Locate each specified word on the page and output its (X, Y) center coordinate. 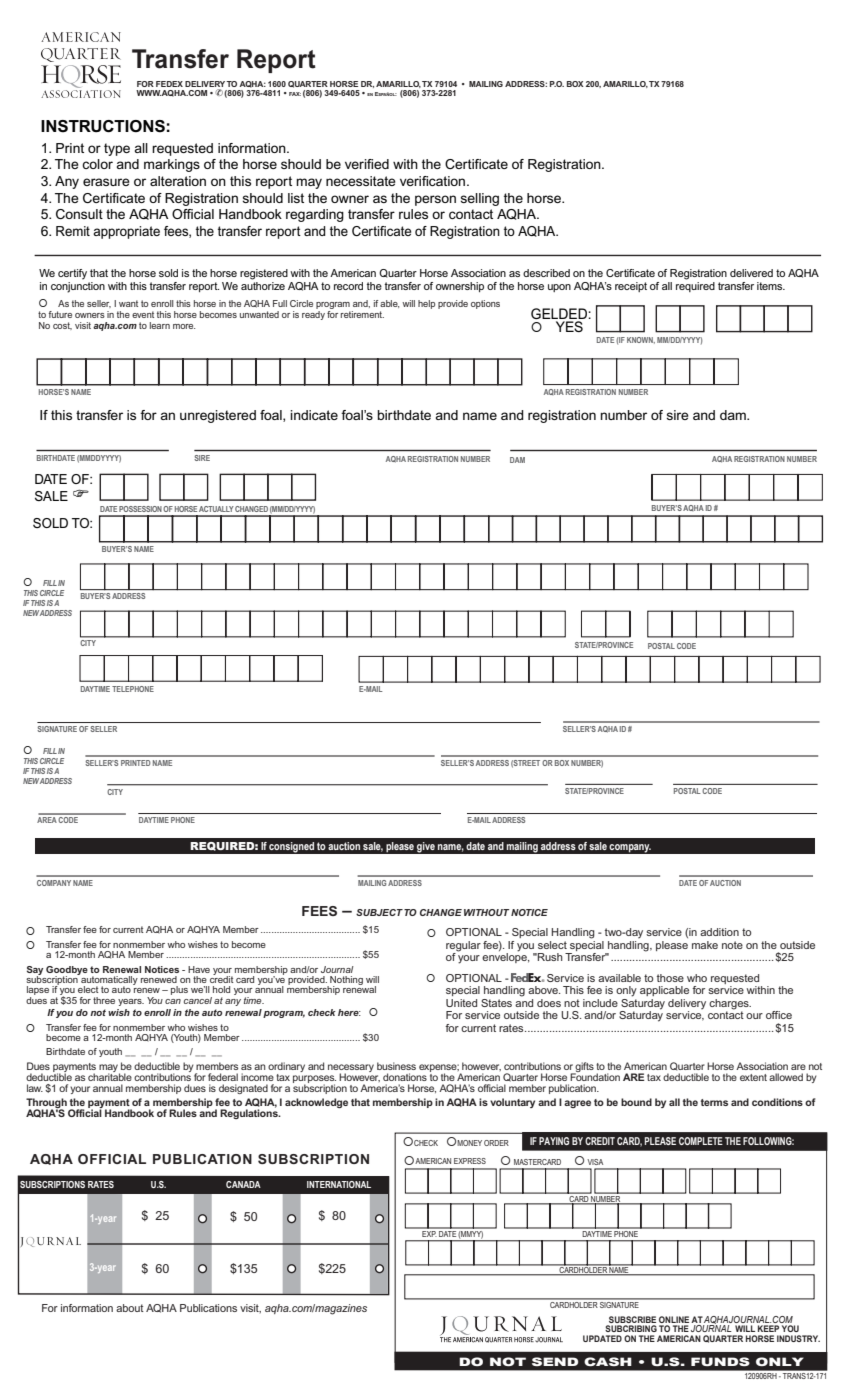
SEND (555, 1361)
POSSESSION (140, 509)
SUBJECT (379, 912)
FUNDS (720, 1361)
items (771, 286)
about (130, 1308)
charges (730, 1005)
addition (719, 932)
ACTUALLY (216, 509)
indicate (314, 415)
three (104, 1000)
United (461, 1003)
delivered (751, 273)
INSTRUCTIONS (103, 126)
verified (367, 164)
